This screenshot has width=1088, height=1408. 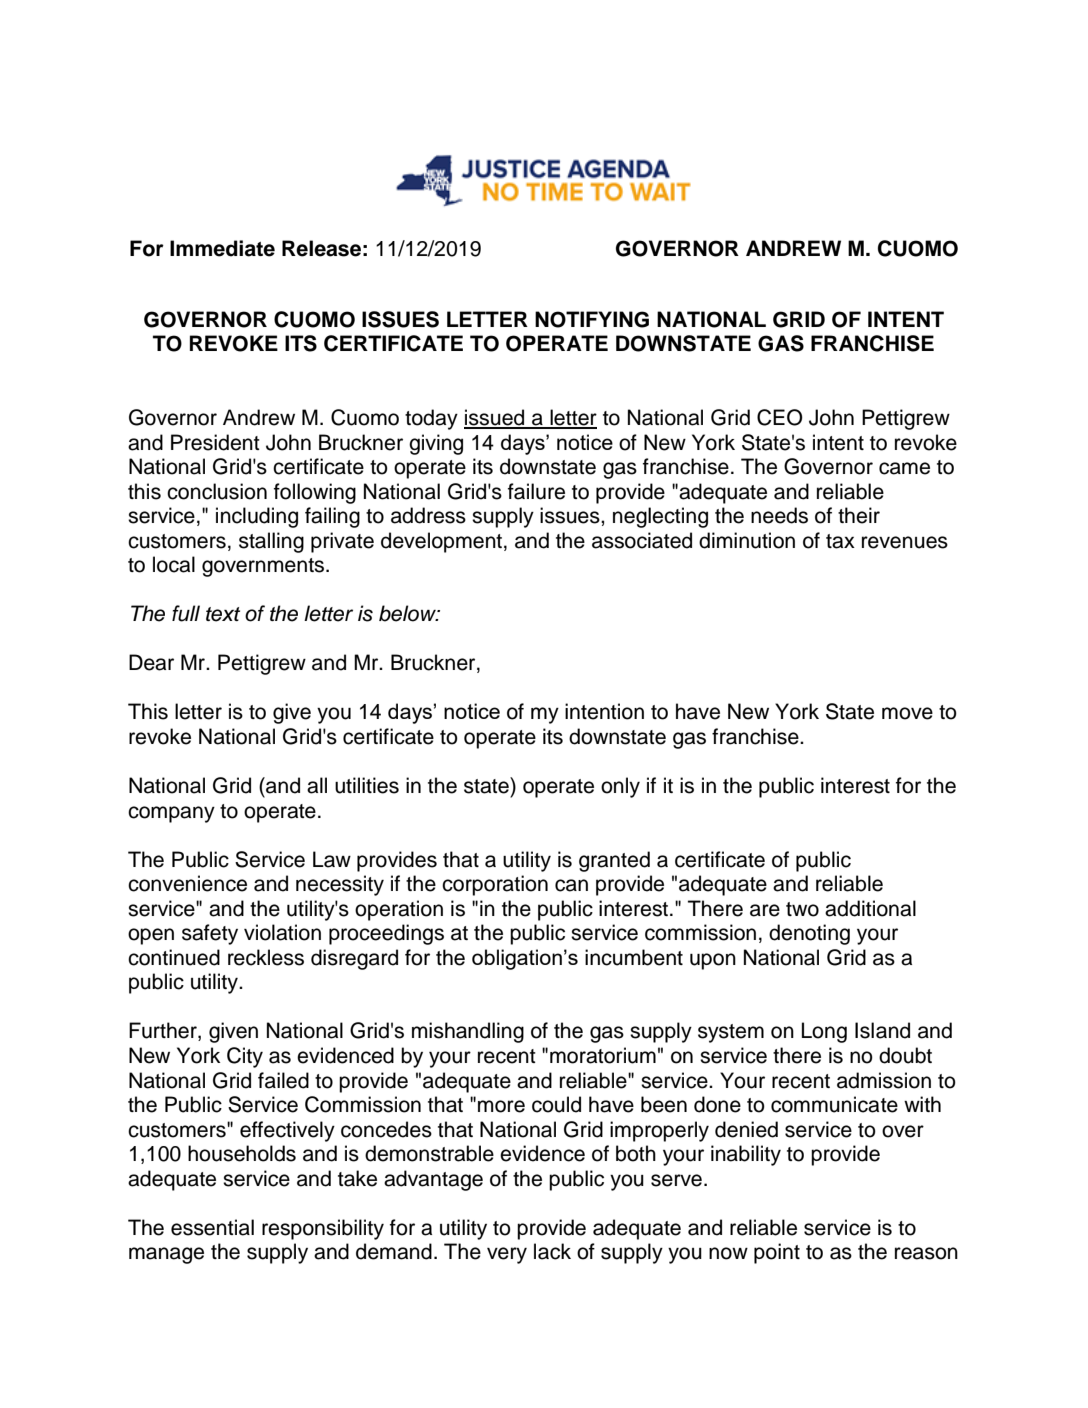 I want to click on essential, so click(x=212, y=1227).
